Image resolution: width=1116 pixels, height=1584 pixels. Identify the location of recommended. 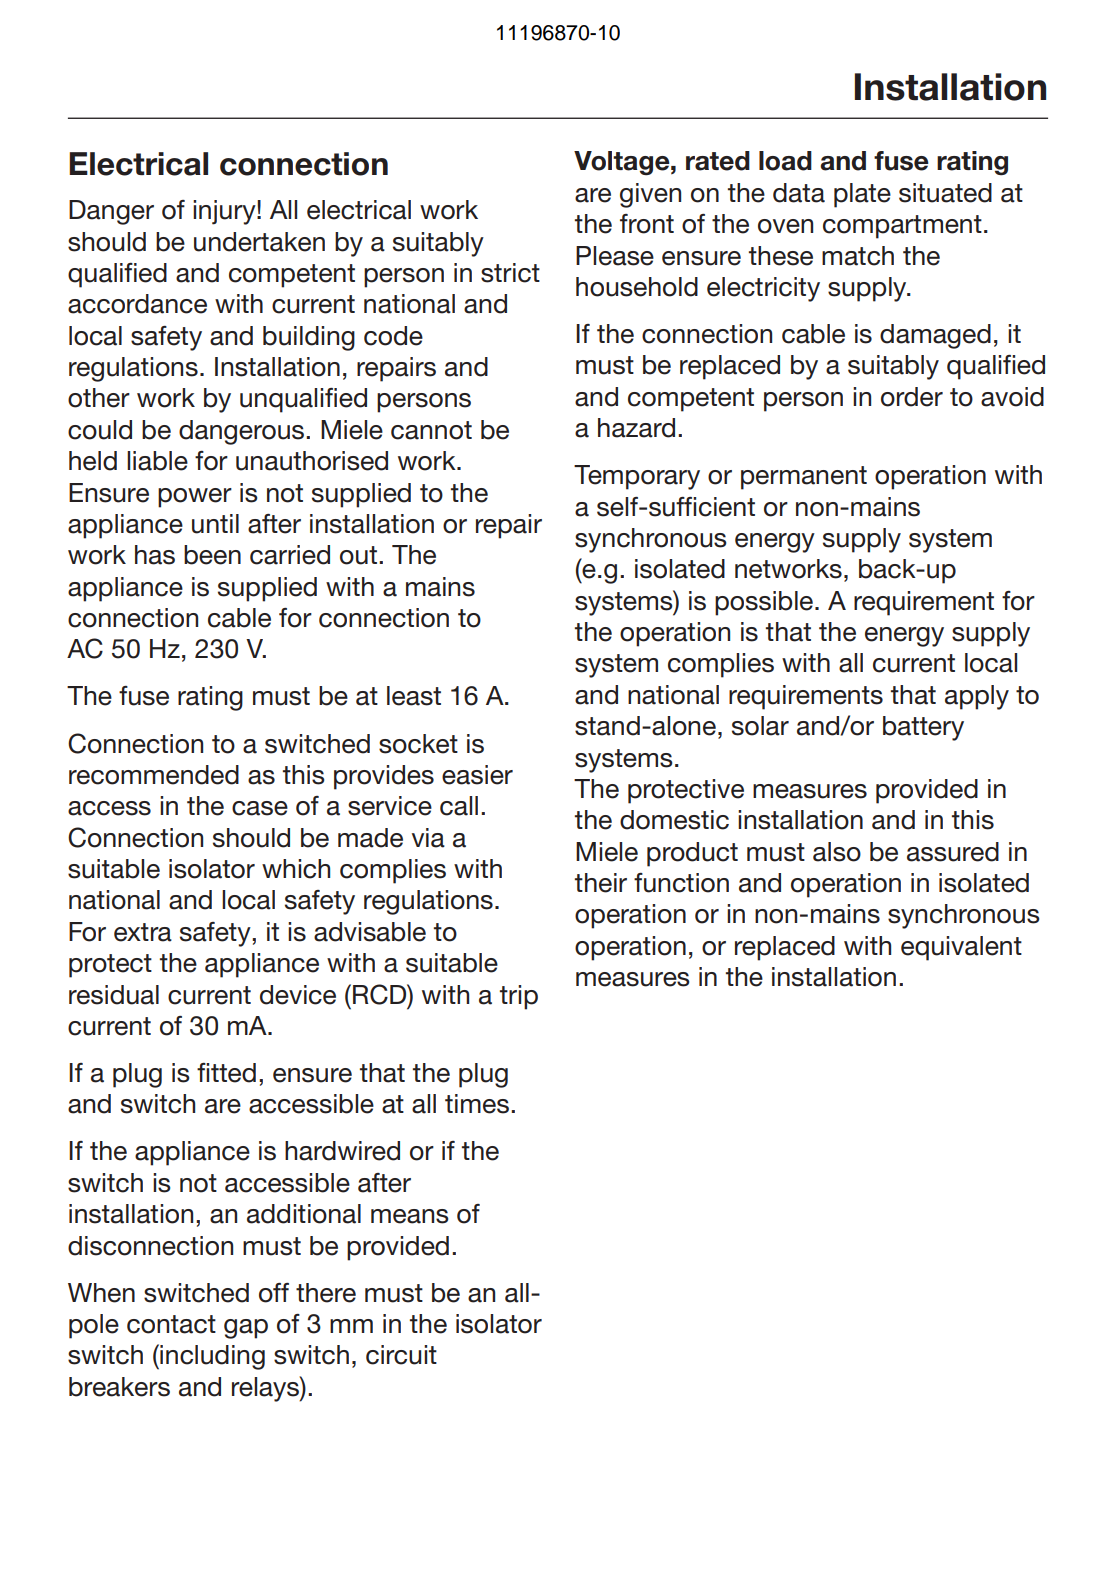
(154, 775).
